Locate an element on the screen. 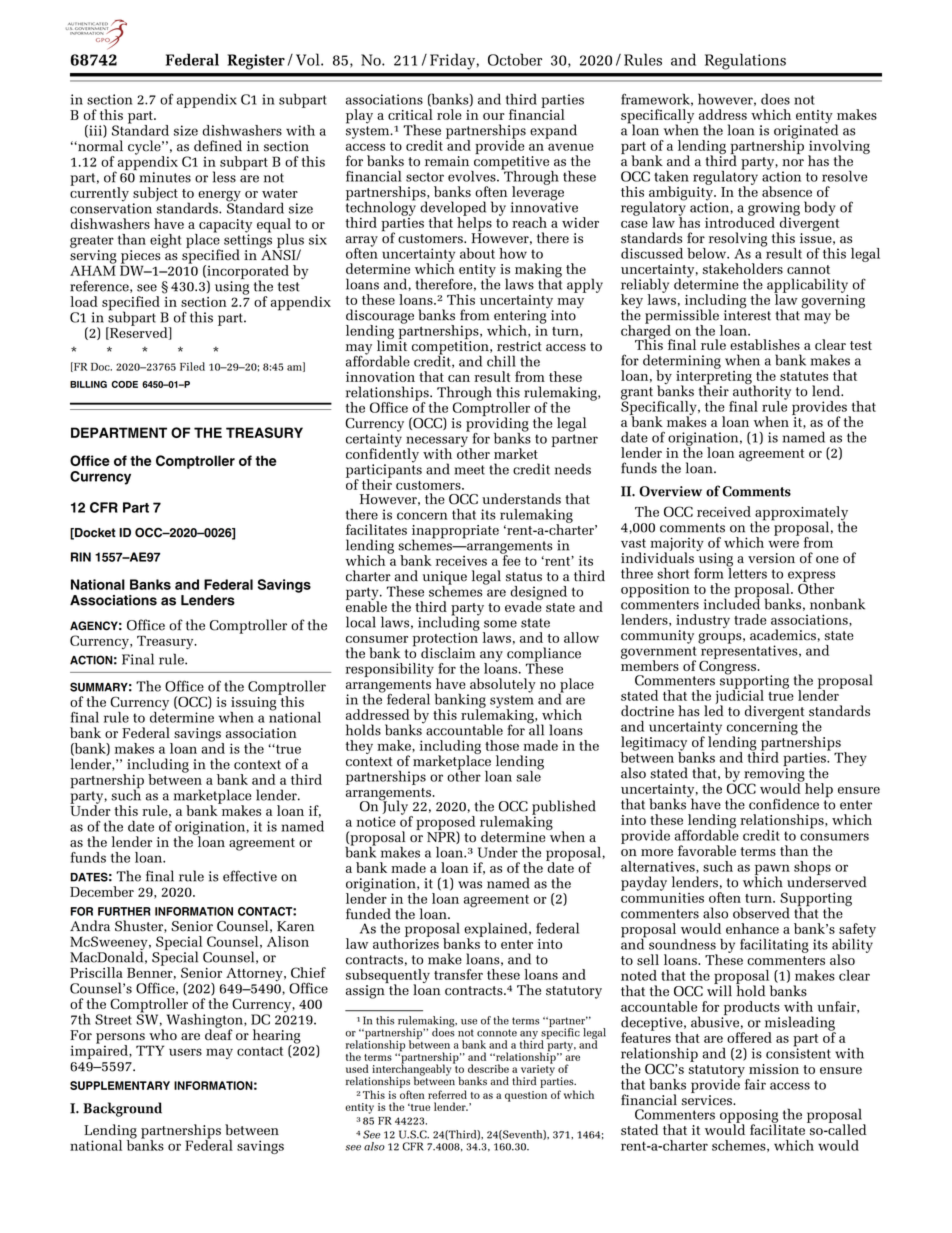 This screenshot has width=952, height=1233. issuing is located at coordinates (254, 703).
